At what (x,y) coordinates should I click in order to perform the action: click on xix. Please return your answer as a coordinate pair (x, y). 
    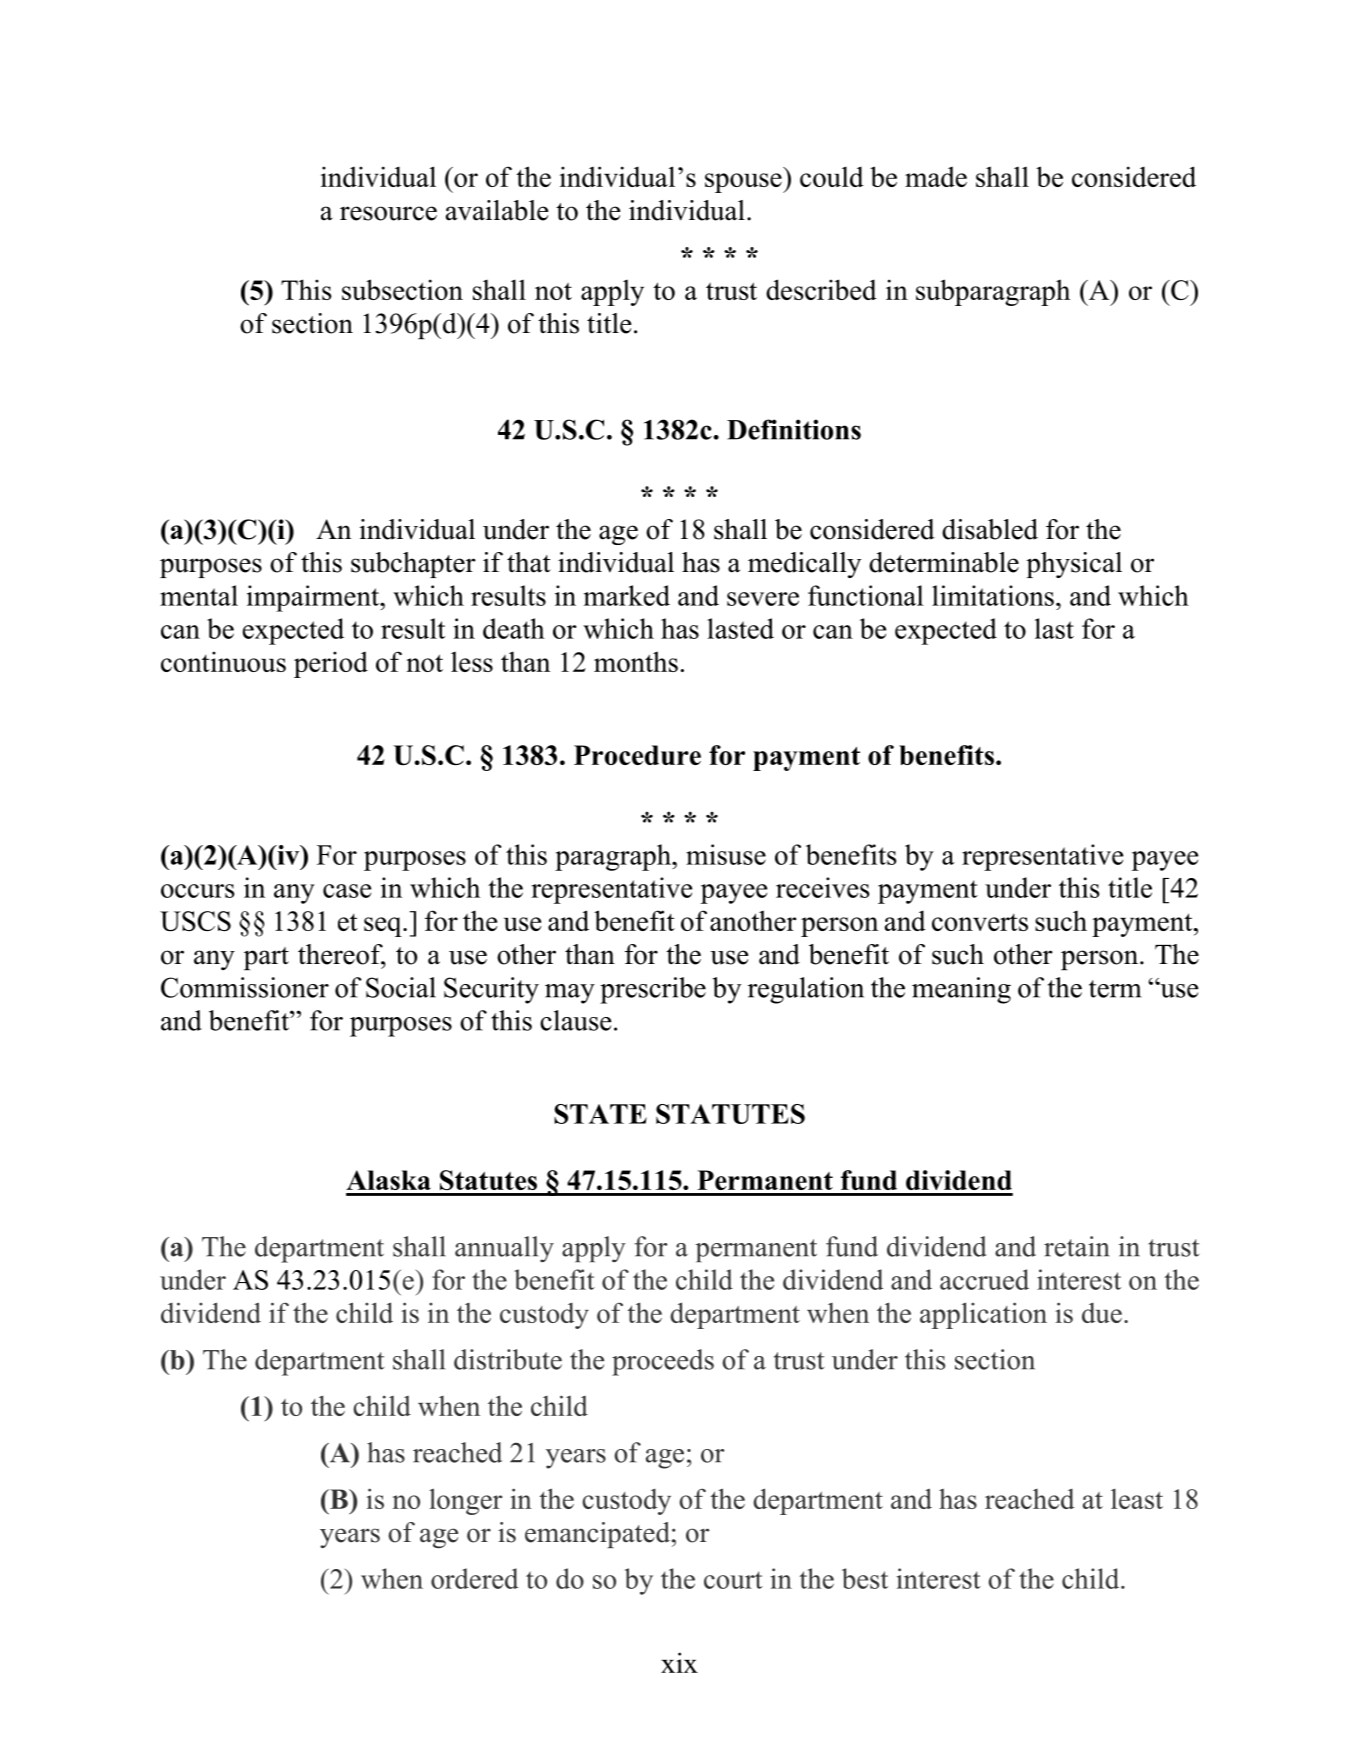
    Looking at the image, I should click on (679, 1662).
